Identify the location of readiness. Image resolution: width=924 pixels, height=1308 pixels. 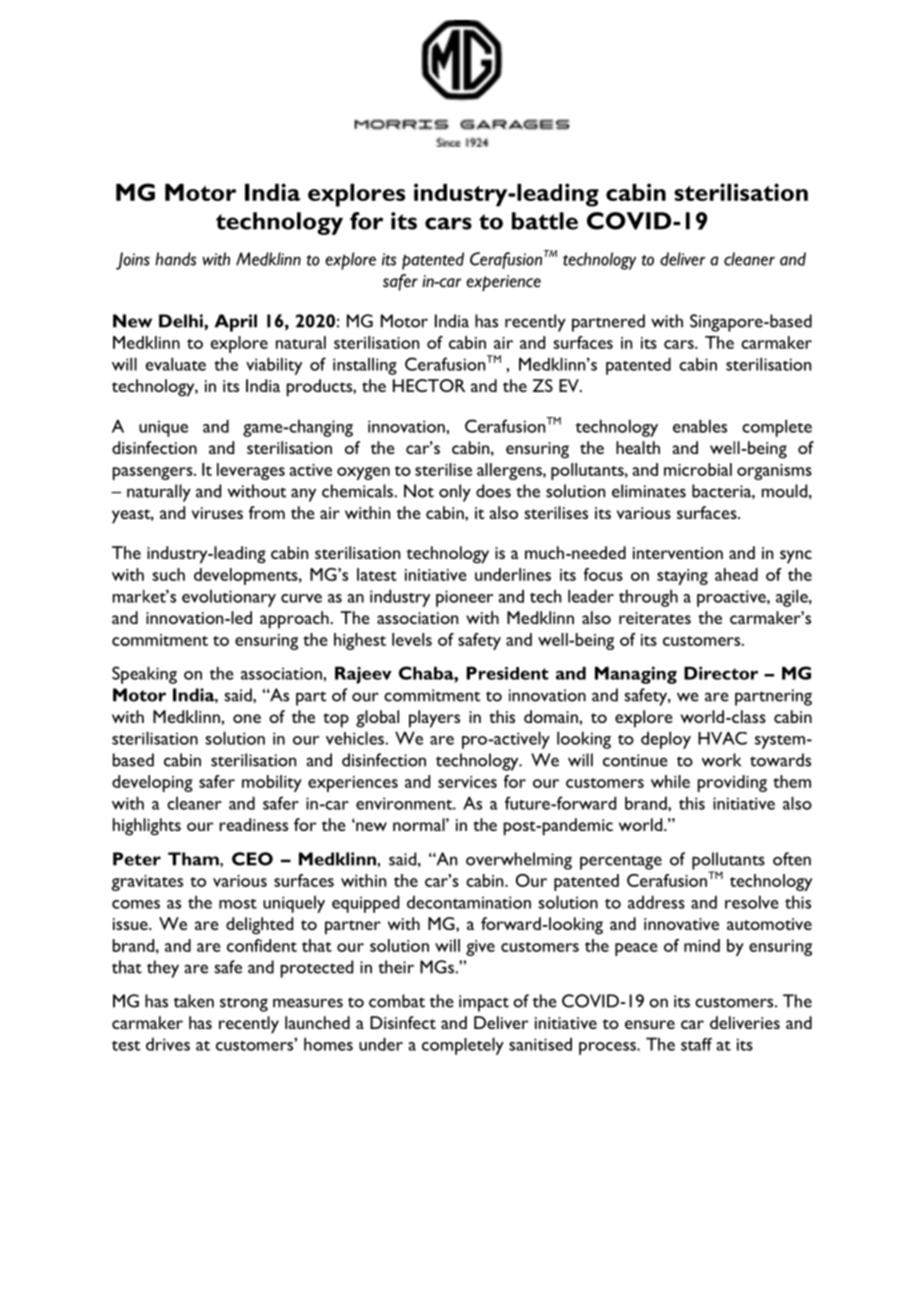
(253, 824).
